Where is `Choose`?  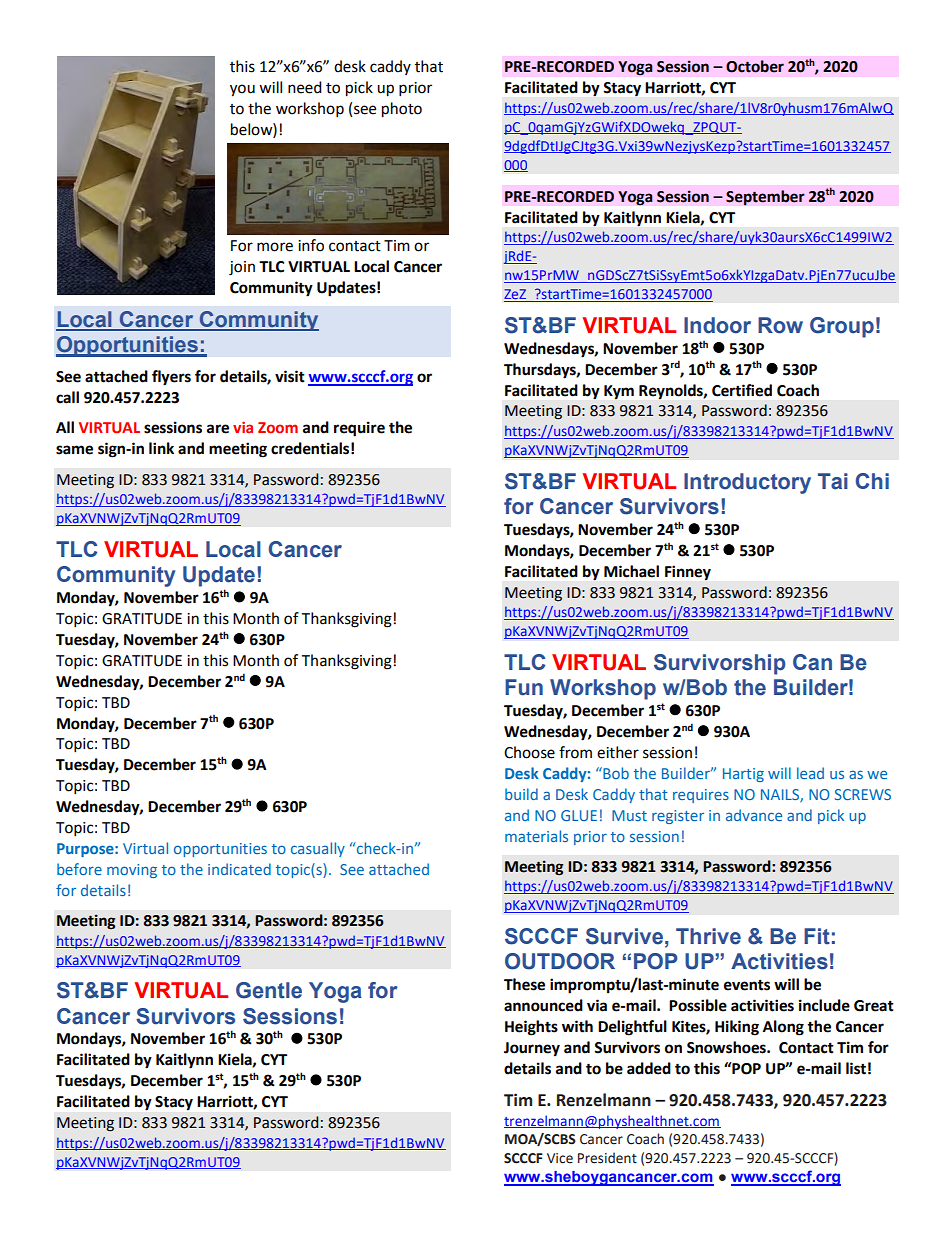 Choose is located at coordinates (529, 752).
